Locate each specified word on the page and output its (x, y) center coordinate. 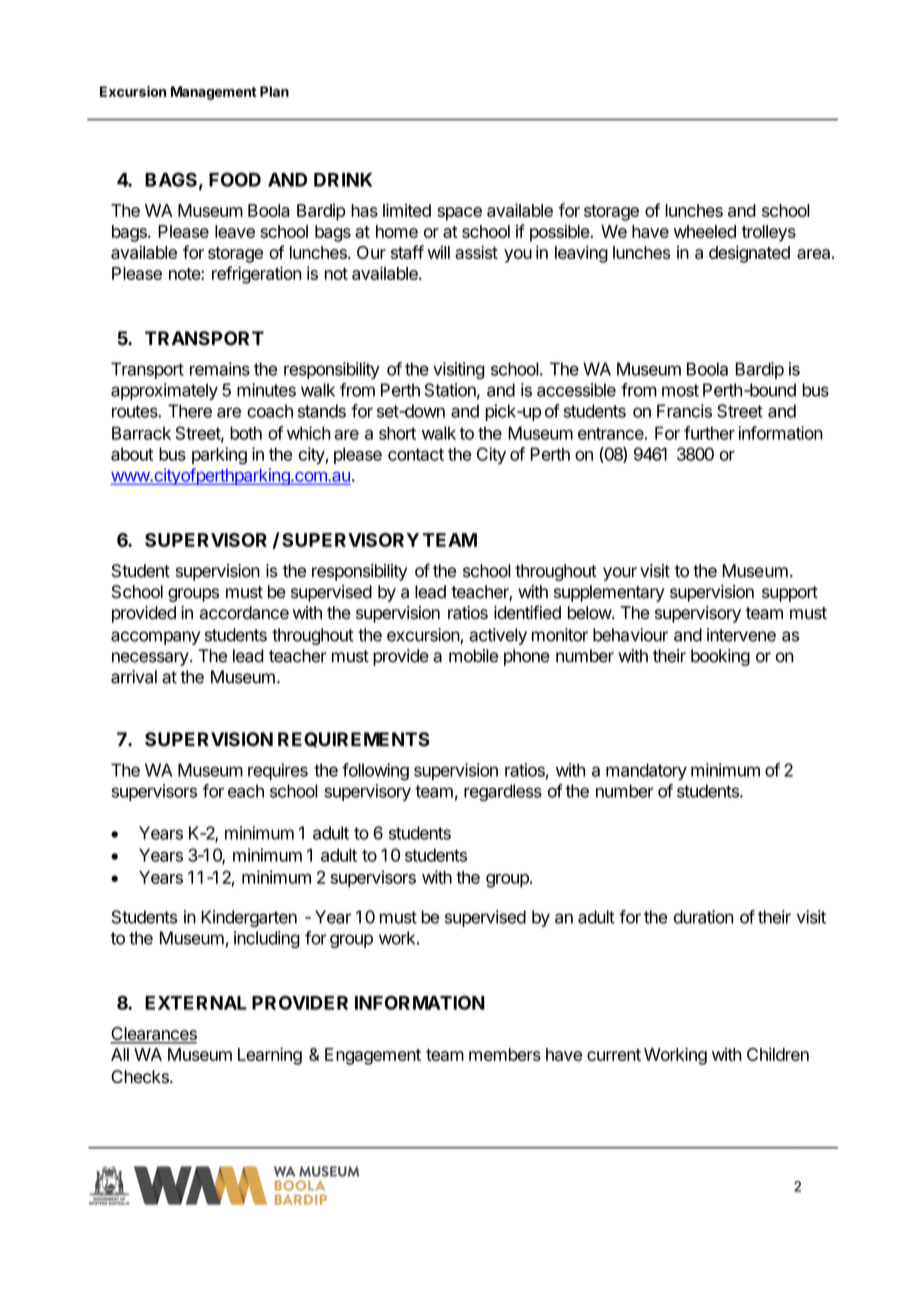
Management (213, 93)
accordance (244, 613)
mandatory (646, 771)
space (459, 214)
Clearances (153, 1035)
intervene (741, 635)
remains (220, 369)
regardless (503, 792)
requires (278, 771)
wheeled (705, 231)
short (397, 433)
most (680, 390)
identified (527, 612)
